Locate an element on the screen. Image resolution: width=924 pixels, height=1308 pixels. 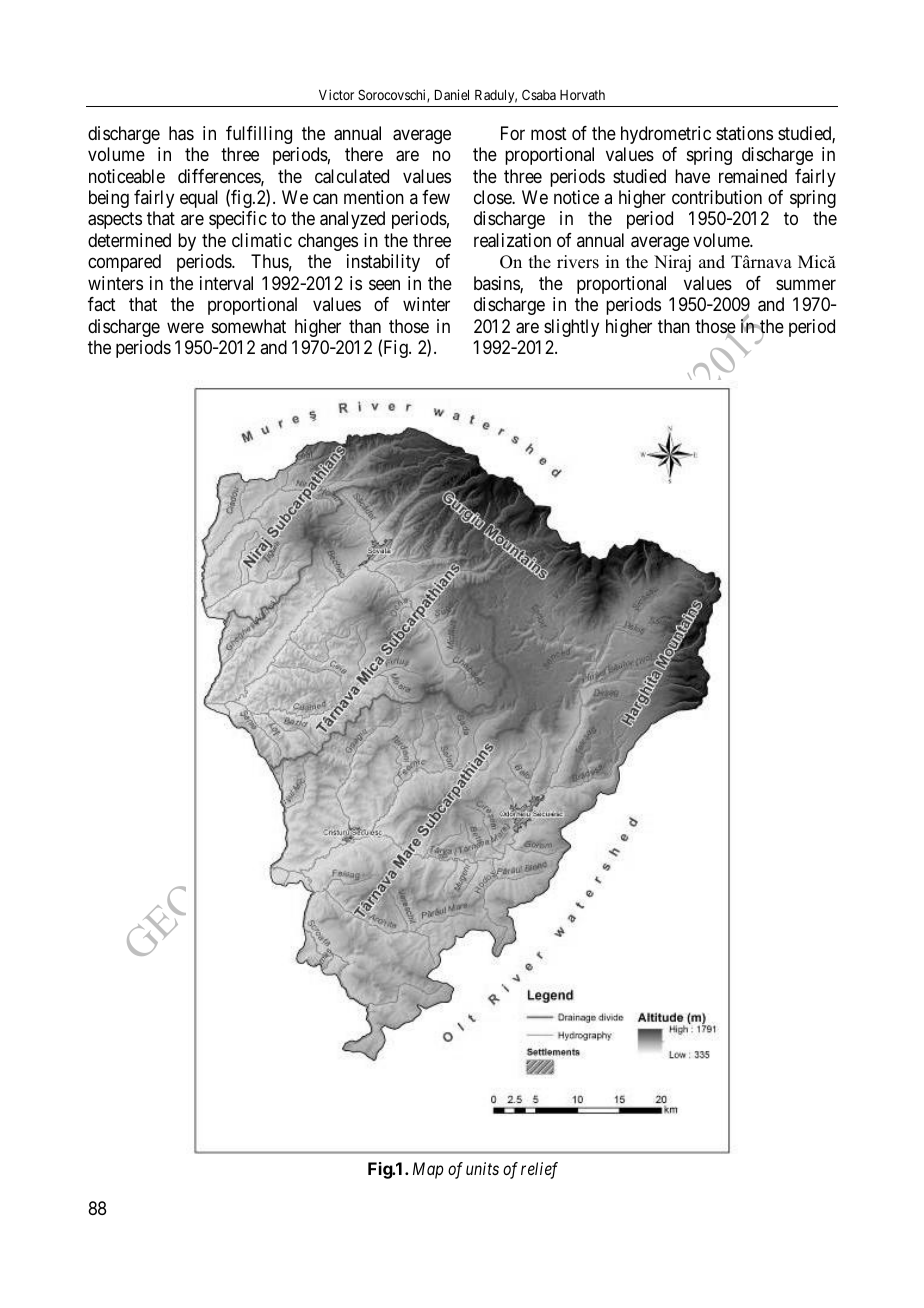
basins is located at coordinates (497, 284).
